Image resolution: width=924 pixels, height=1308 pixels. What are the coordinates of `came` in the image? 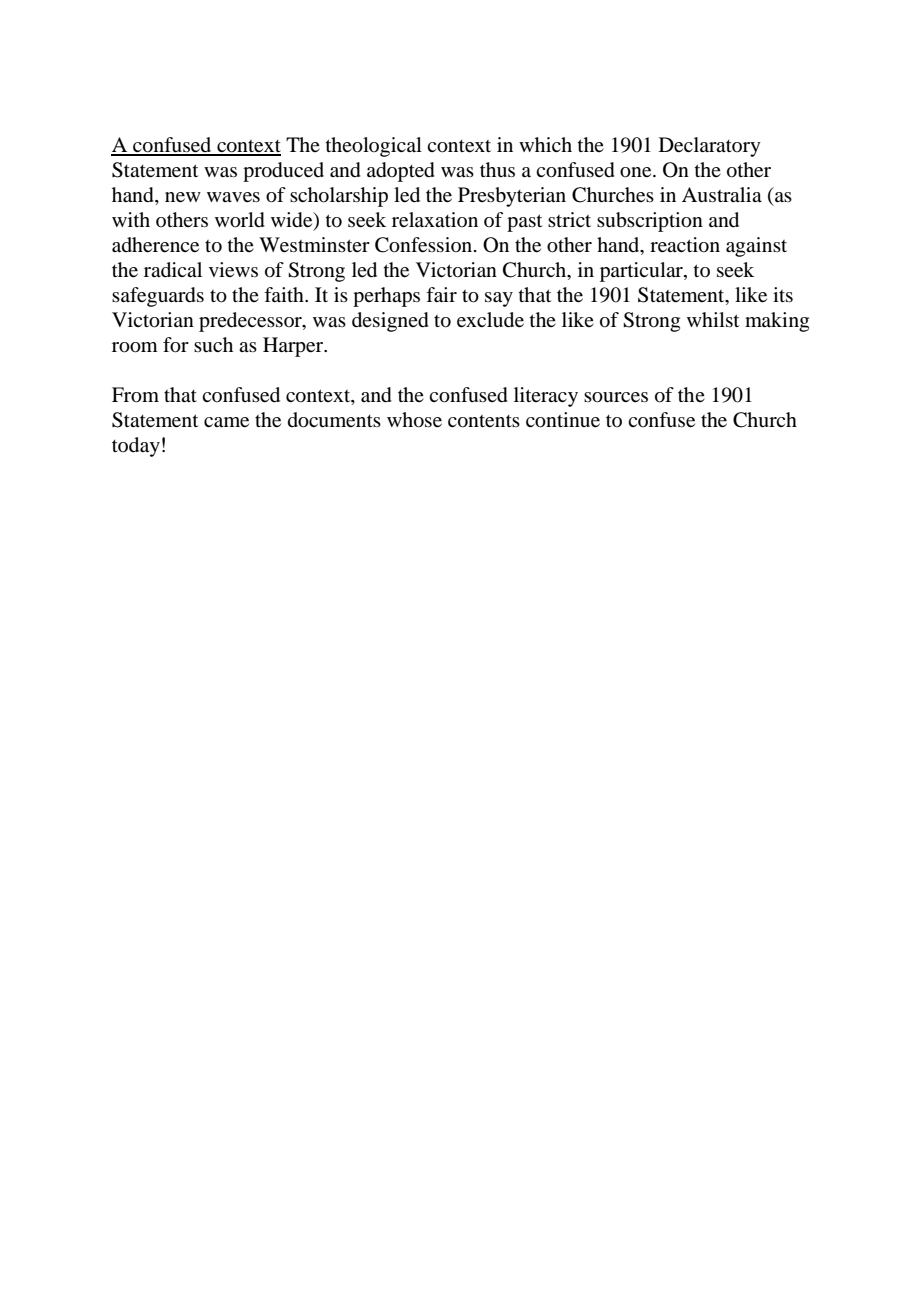 It's located at (226, 422).
